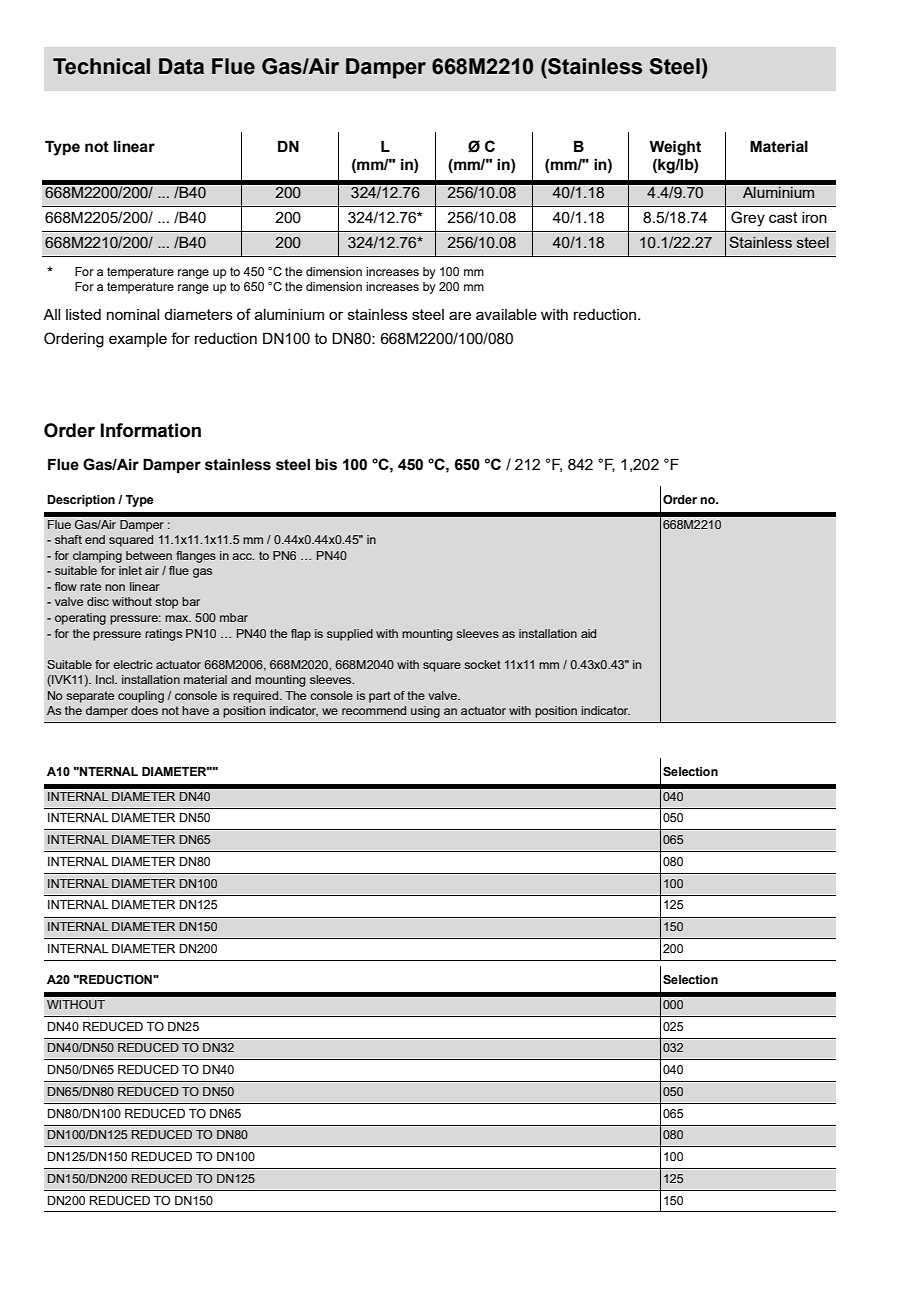  I want to click on Information, so click(150, 430).
